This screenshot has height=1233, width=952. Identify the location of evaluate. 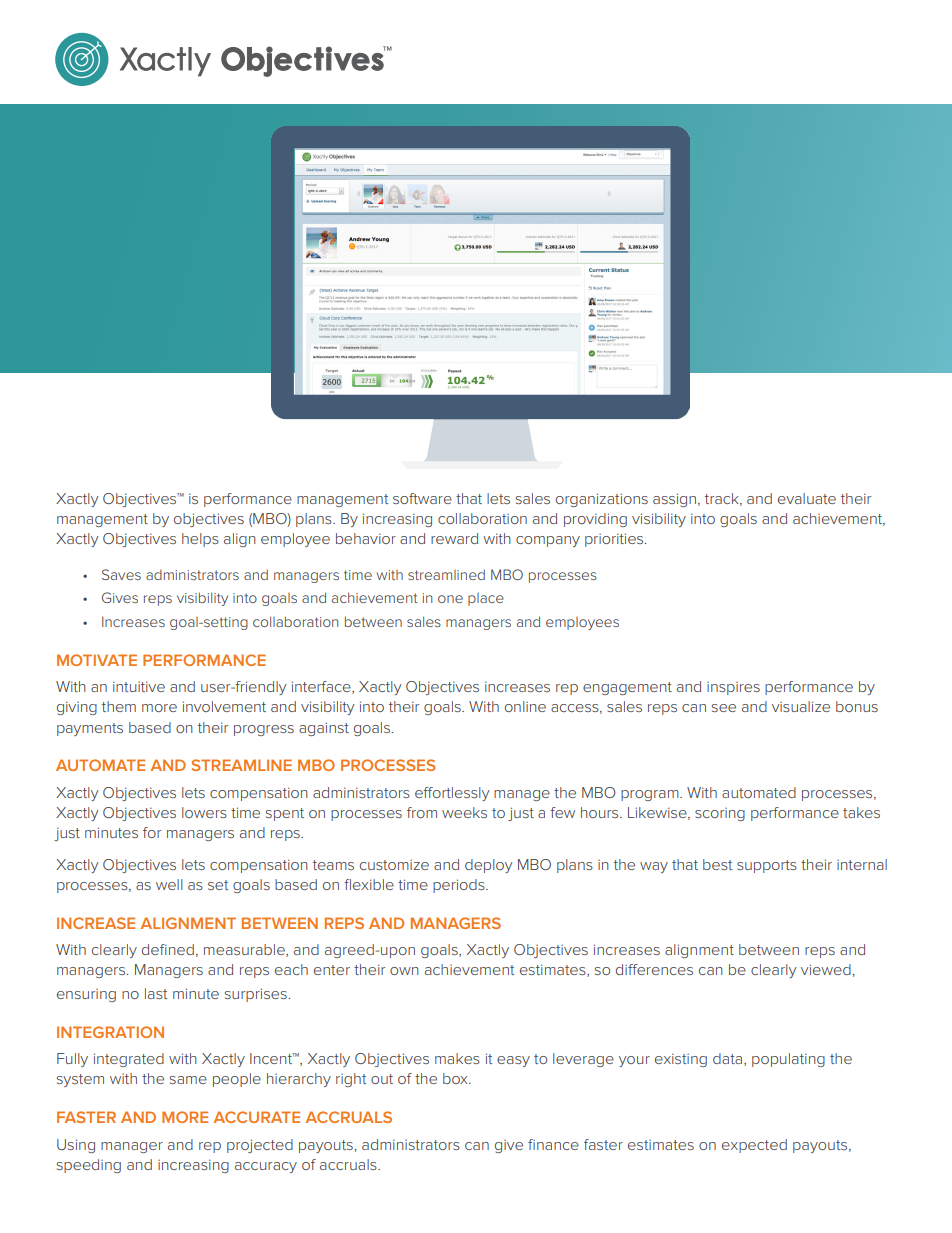
(807, 498).
